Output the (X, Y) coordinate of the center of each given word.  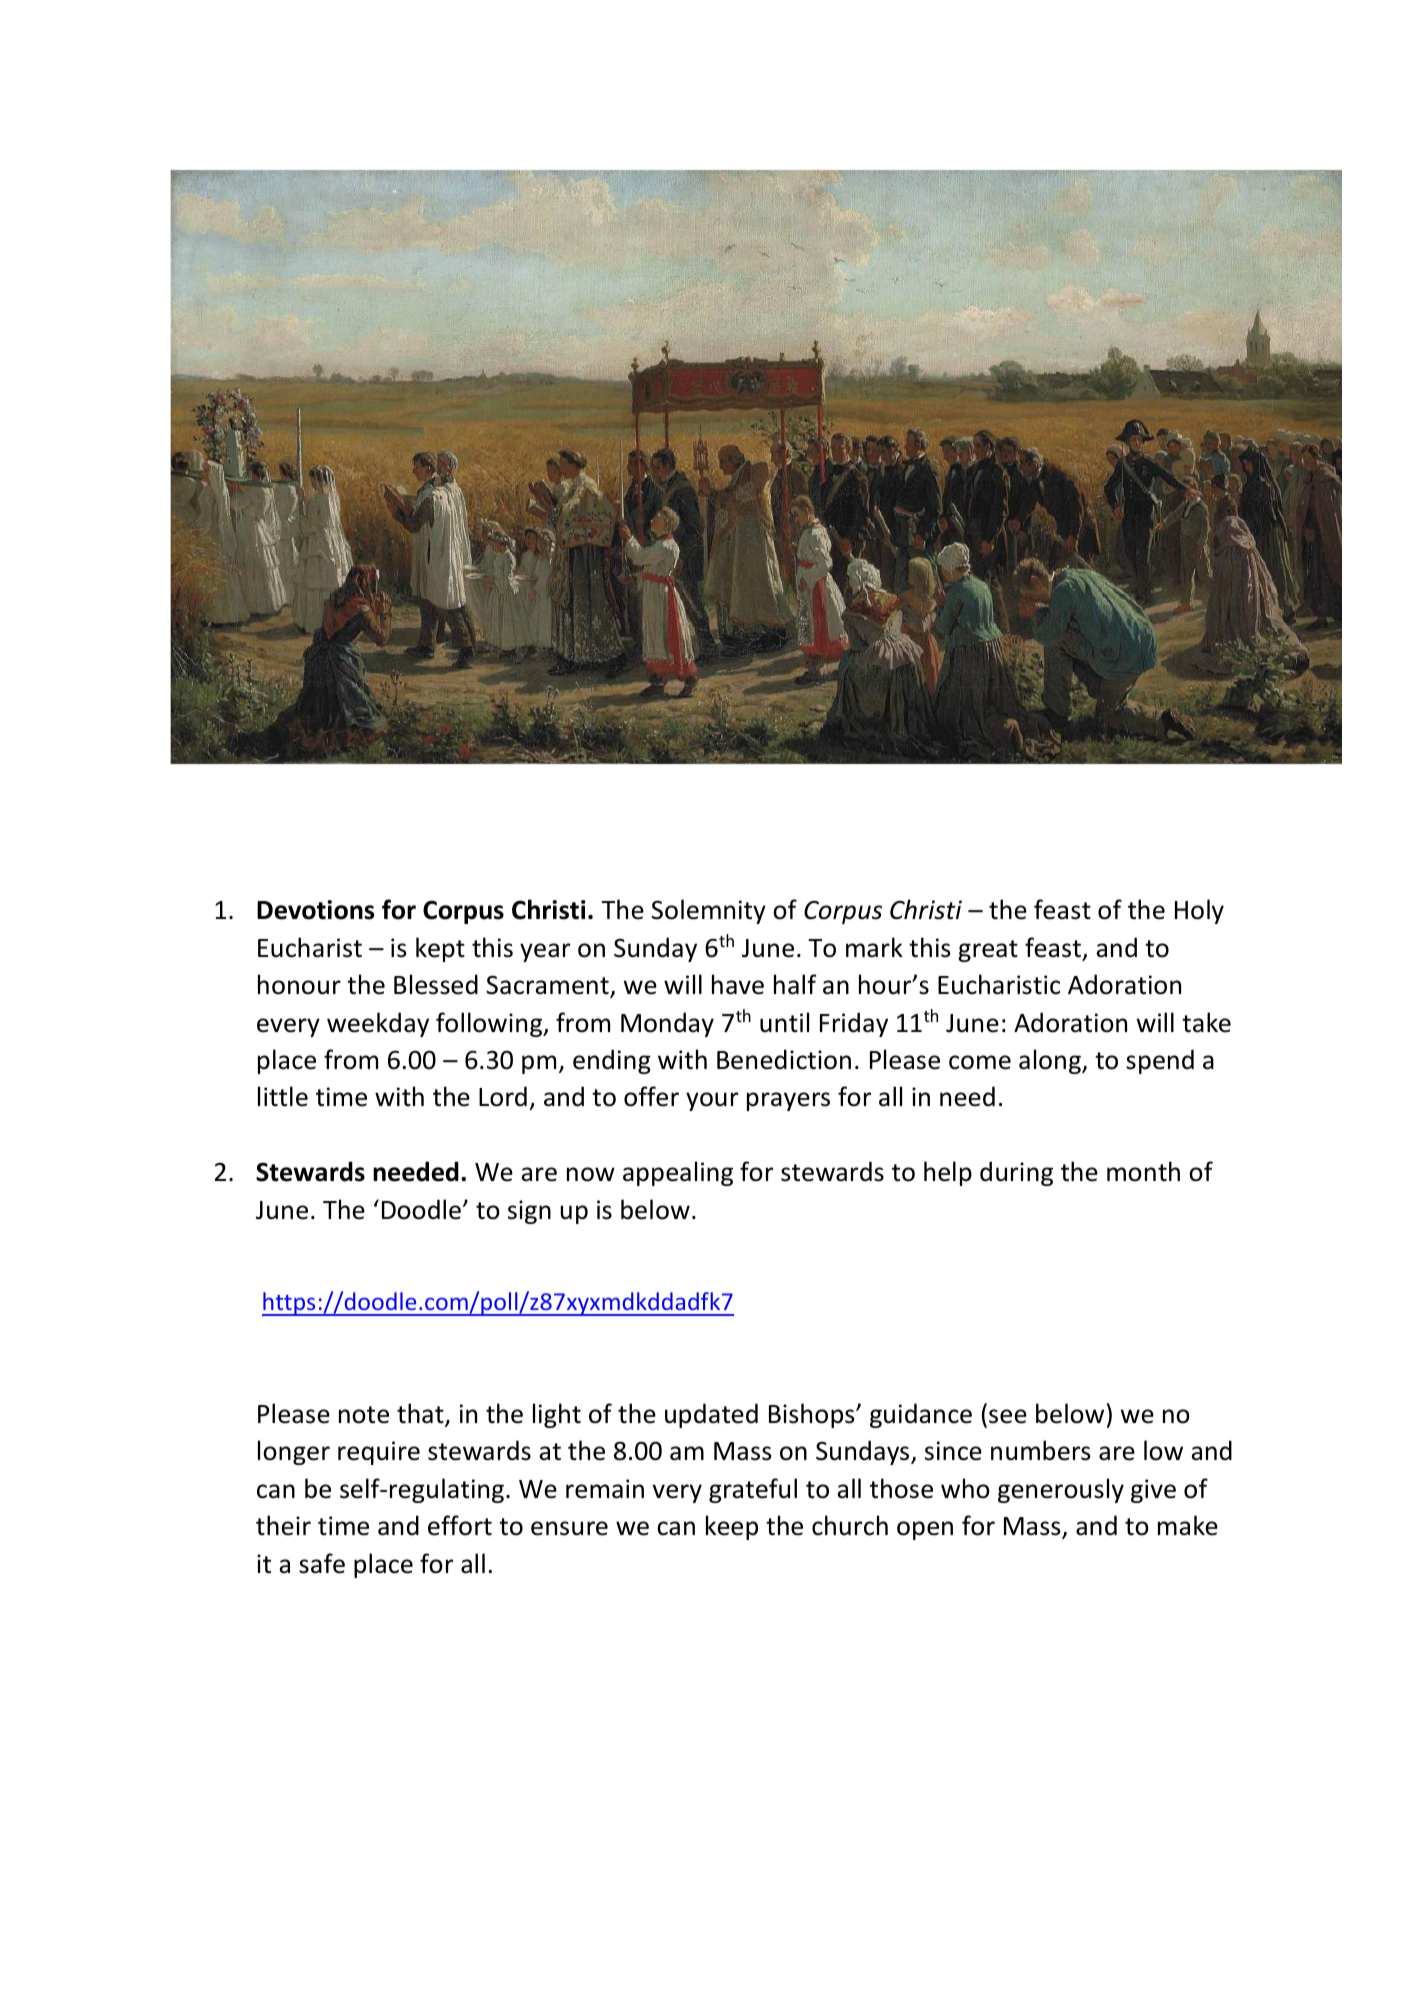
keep (732, 1527)
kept (440, 949)
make (1188, 1525)
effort (460, 1525)
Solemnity (708, 911)
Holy (1199, 911)
